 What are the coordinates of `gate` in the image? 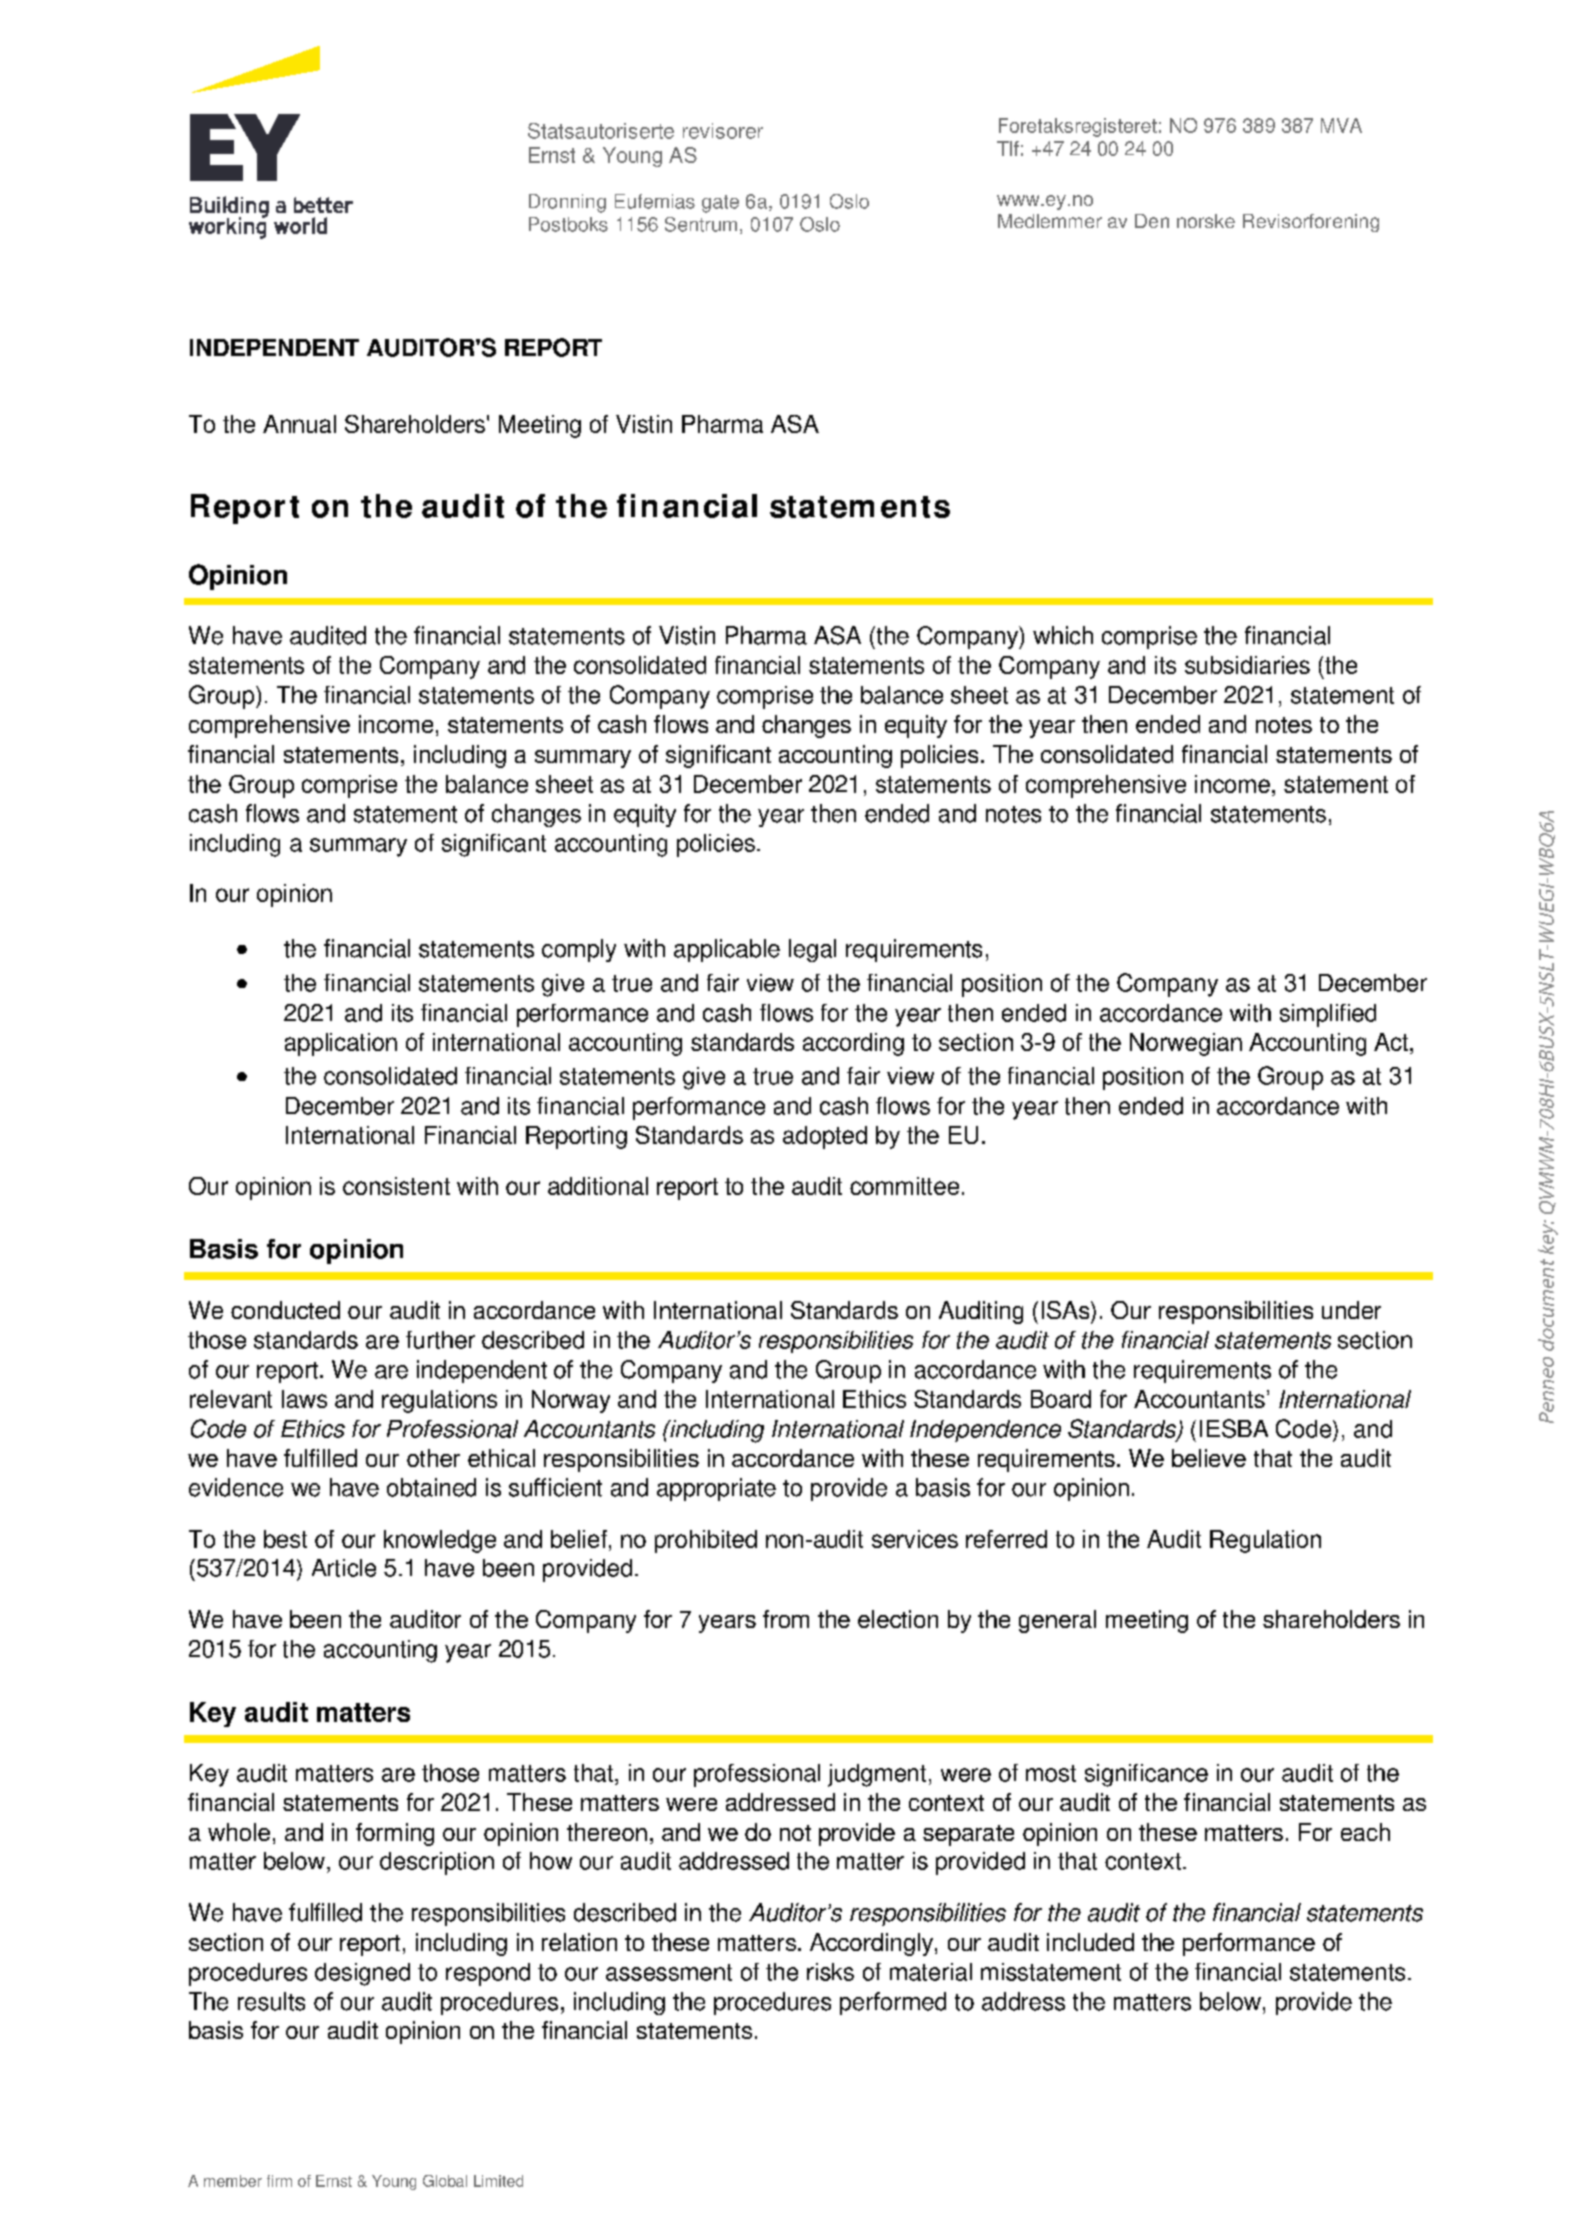 It's located at (720, 204).
